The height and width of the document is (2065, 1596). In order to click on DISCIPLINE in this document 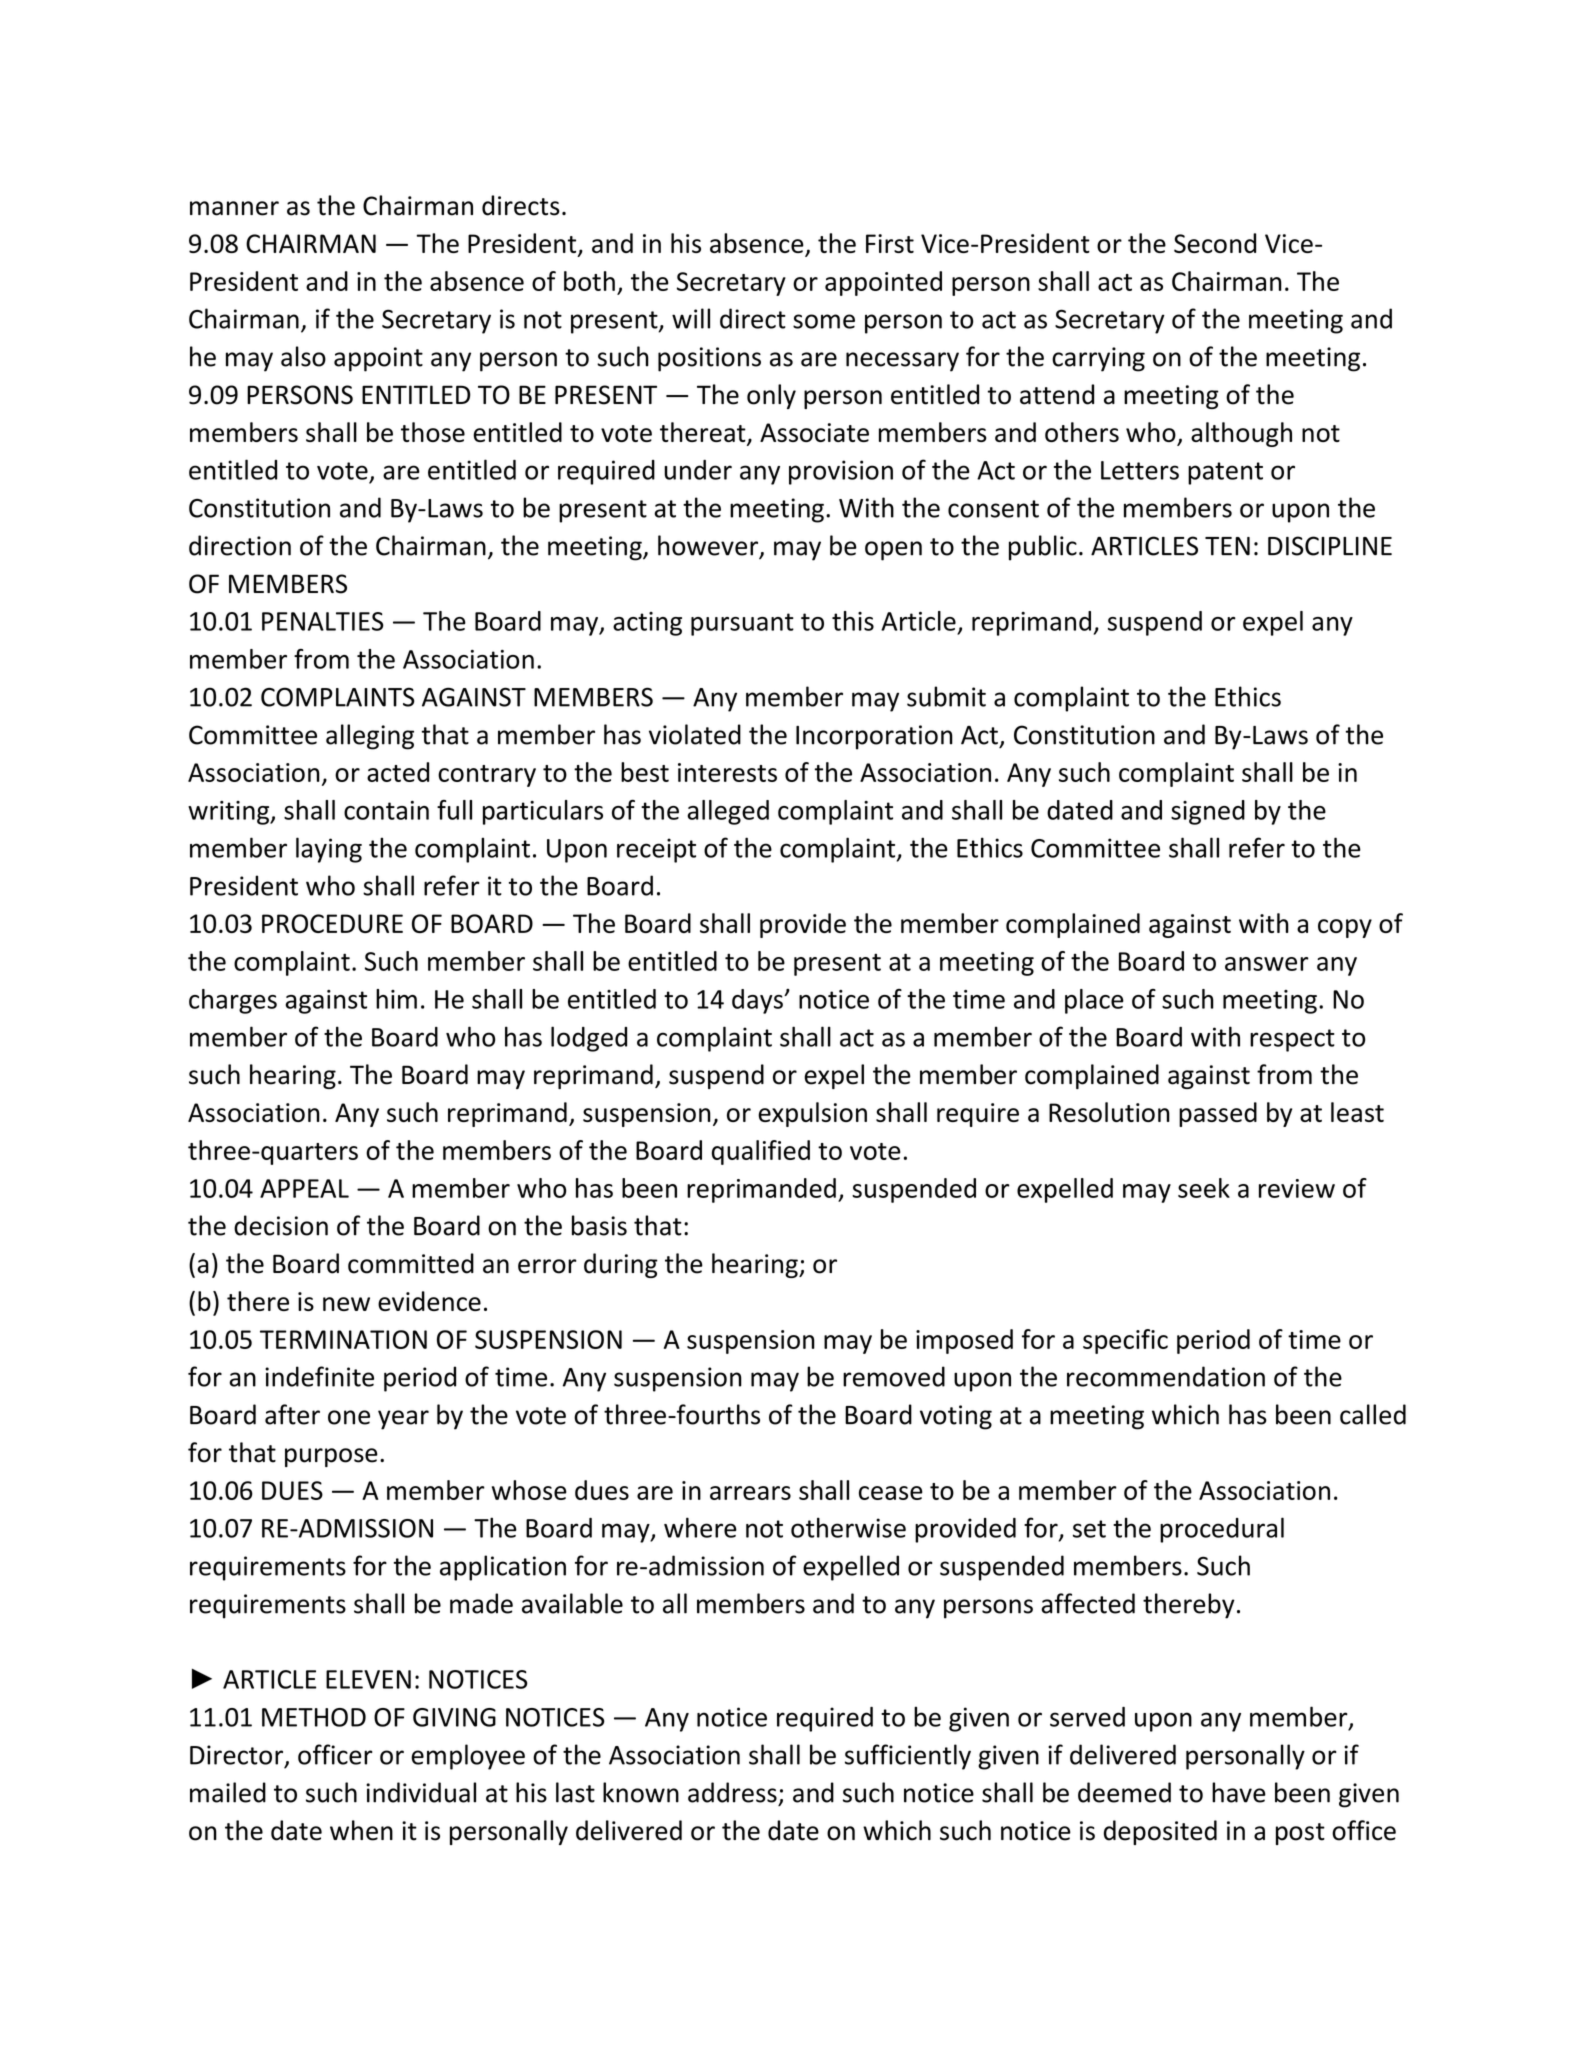, I will do `click(1330, 546)`.
